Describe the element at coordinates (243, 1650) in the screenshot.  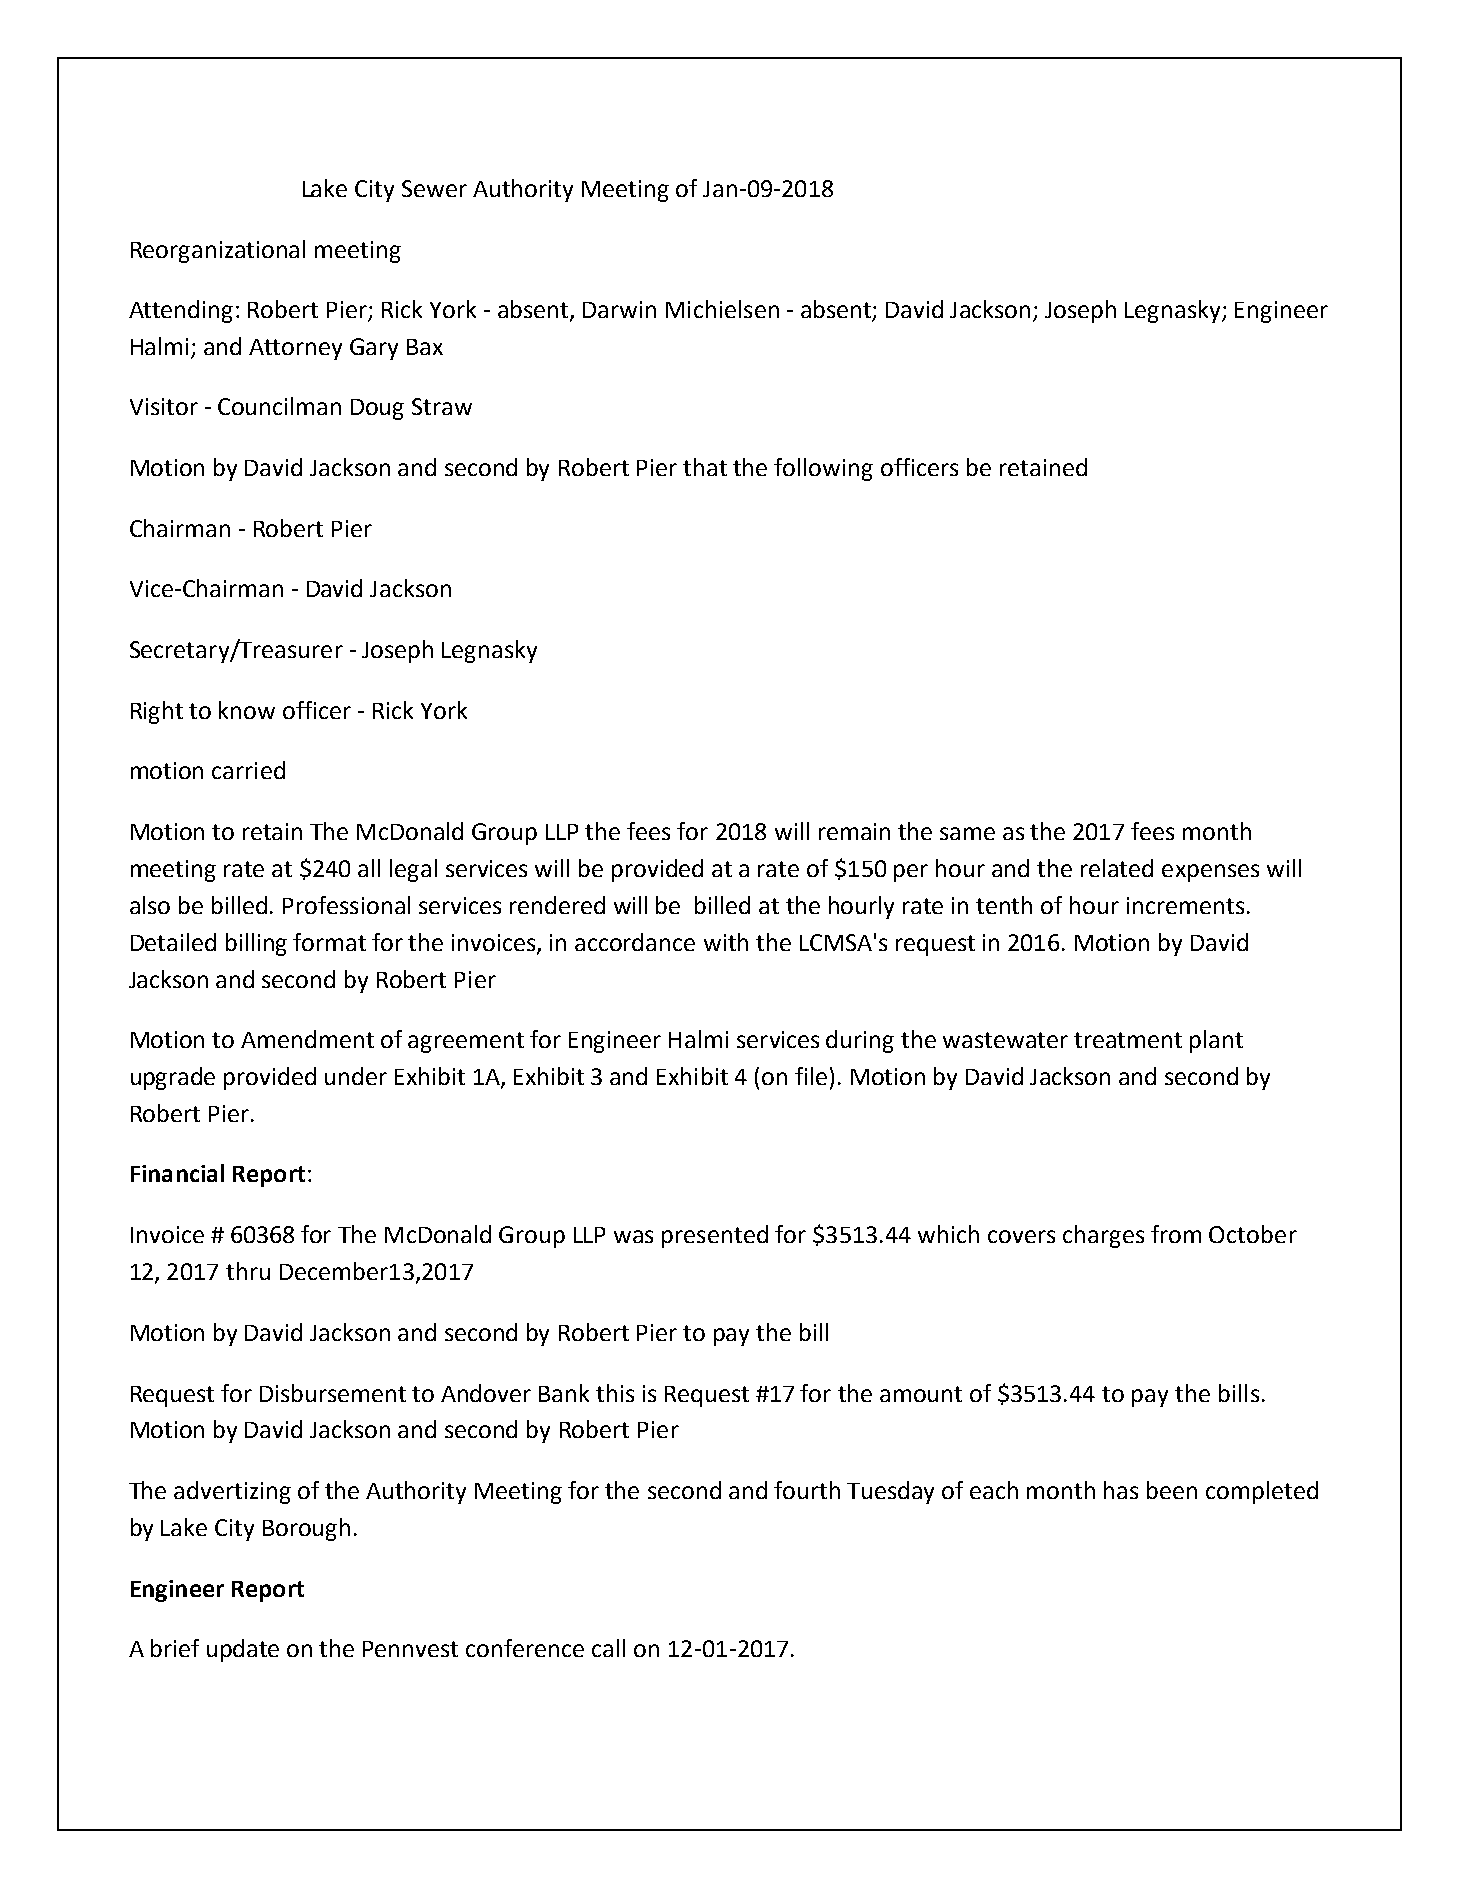
I see `update` at that location.
